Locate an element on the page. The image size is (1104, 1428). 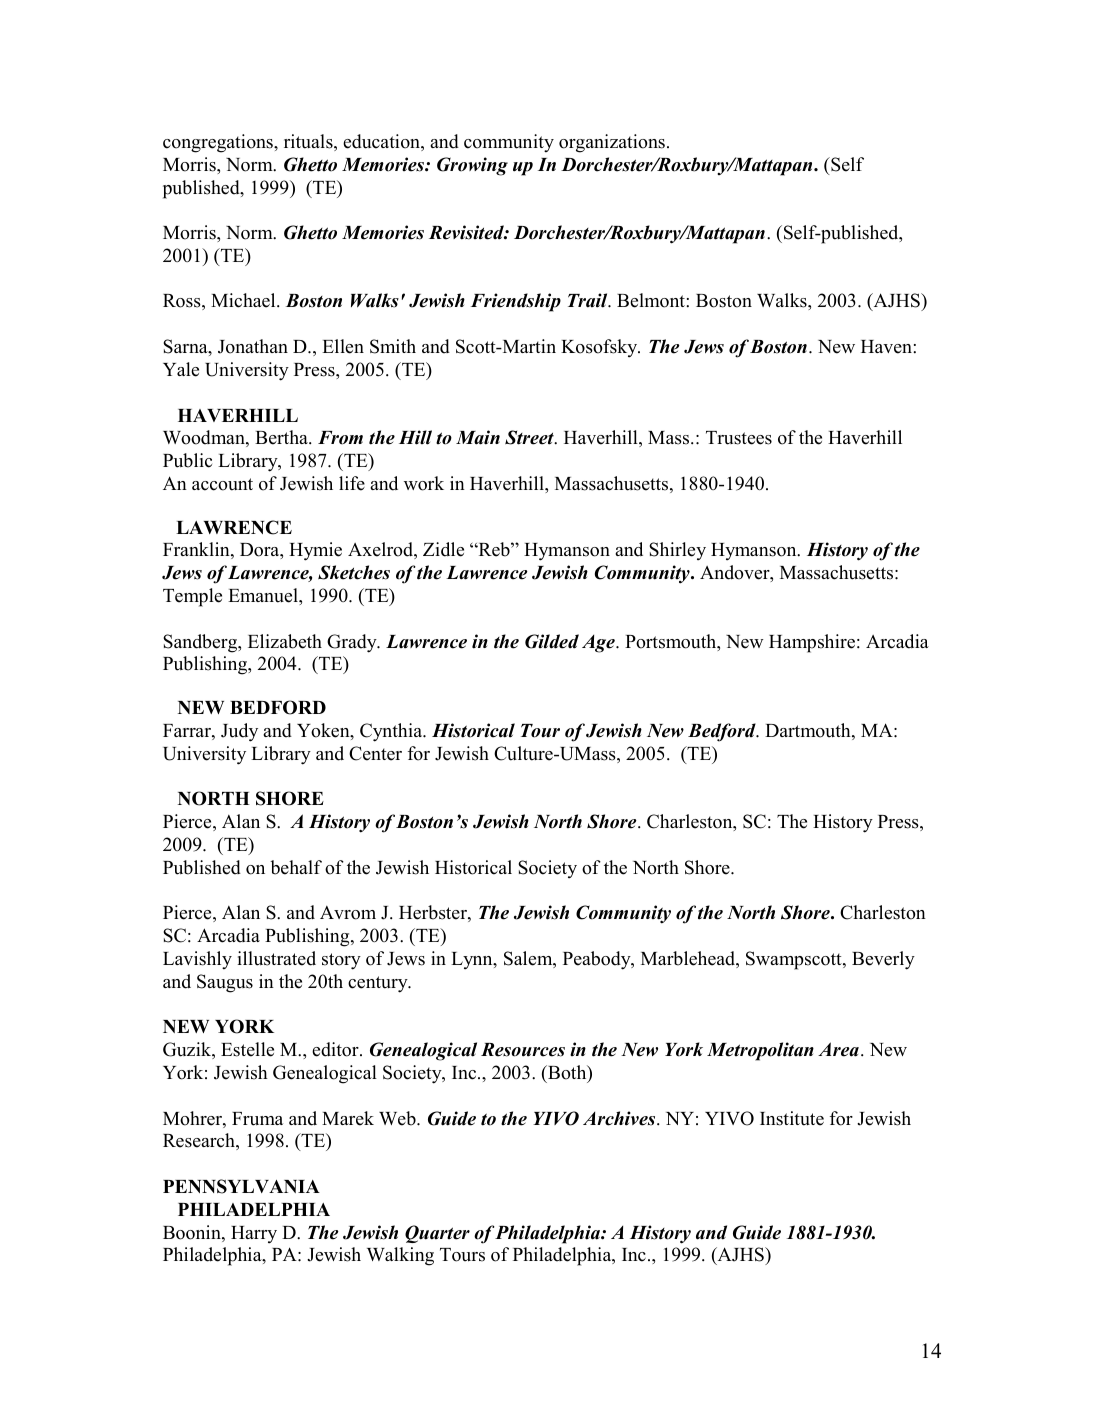
century is located at coordinates (379, 984).
